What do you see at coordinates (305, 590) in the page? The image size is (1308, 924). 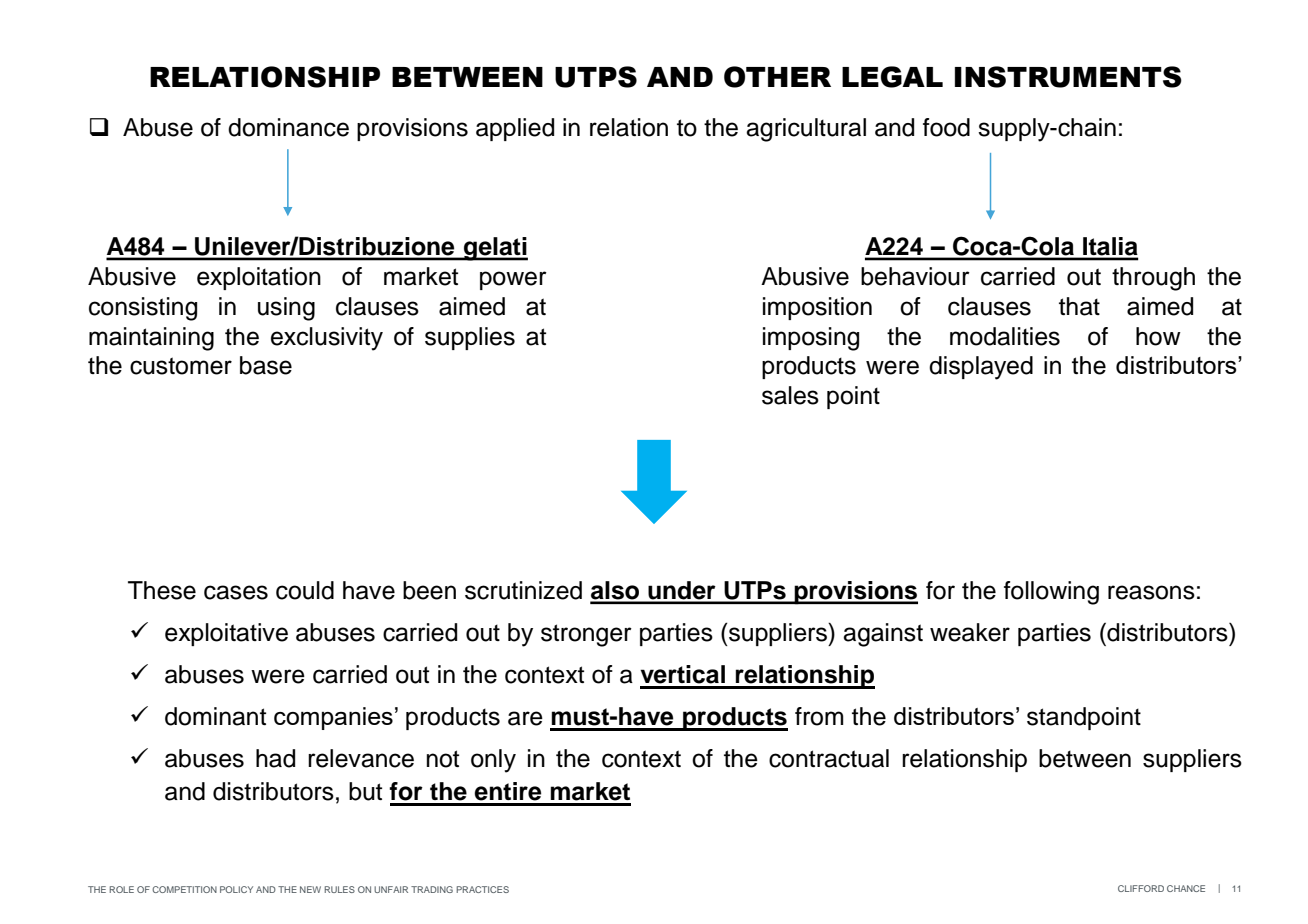 I see `could` at bounding box center [305, 590].
